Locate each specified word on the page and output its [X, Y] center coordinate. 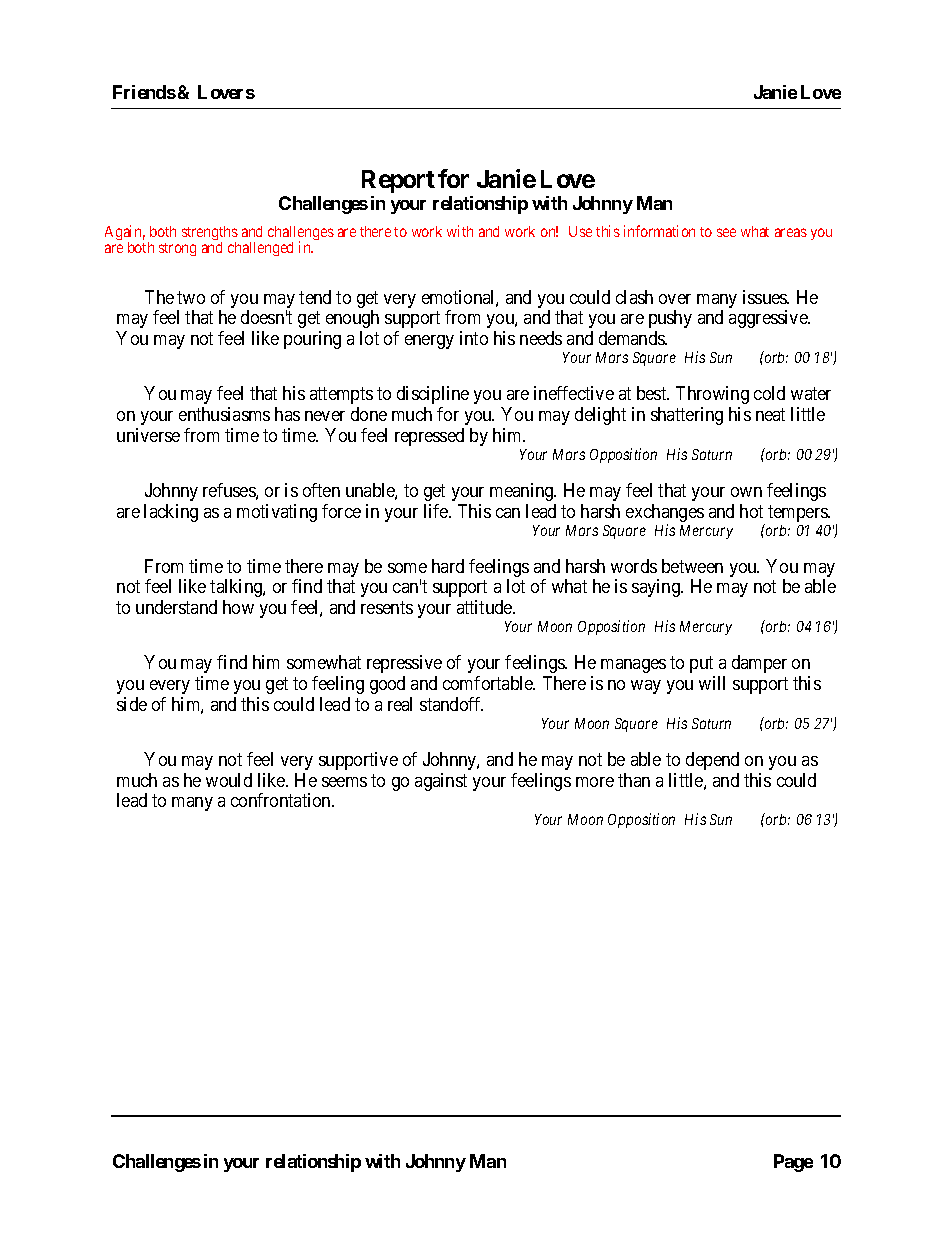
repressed [429, 437]
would [229, 780]
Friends [144, 92]
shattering [687, 416]
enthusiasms [224, 414]
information [659, 231]
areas [791, 232]
